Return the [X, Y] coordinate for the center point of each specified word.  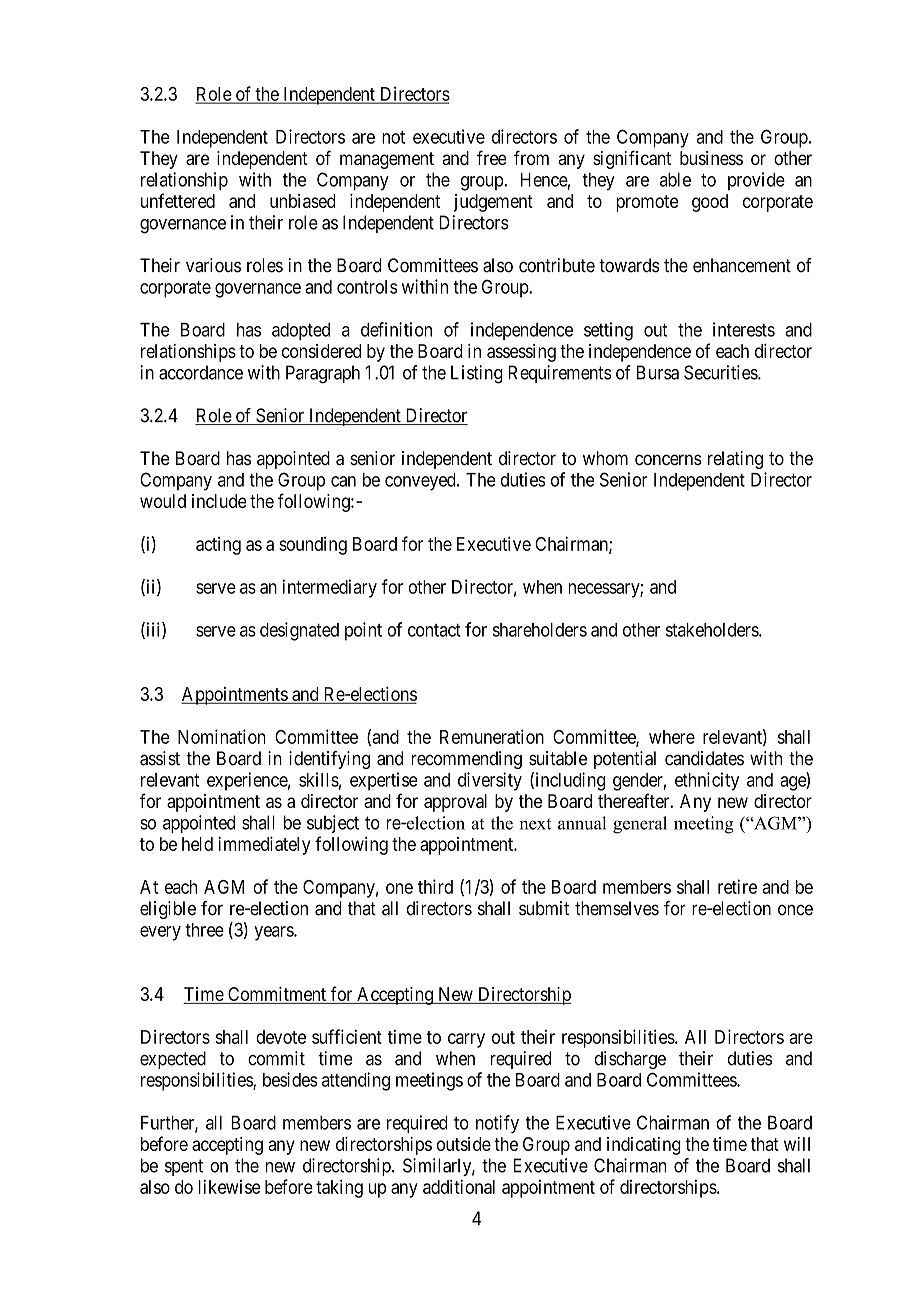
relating [735, 460]
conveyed [421, 482]
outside [464, 1144]
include [219, 501]
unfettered [178, 200]
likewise [230, 1186]
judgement [493, 203]
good [710, 203]
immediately [264, 846]
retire [737, 886]
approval [455, 803]
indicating [644, 1146]
